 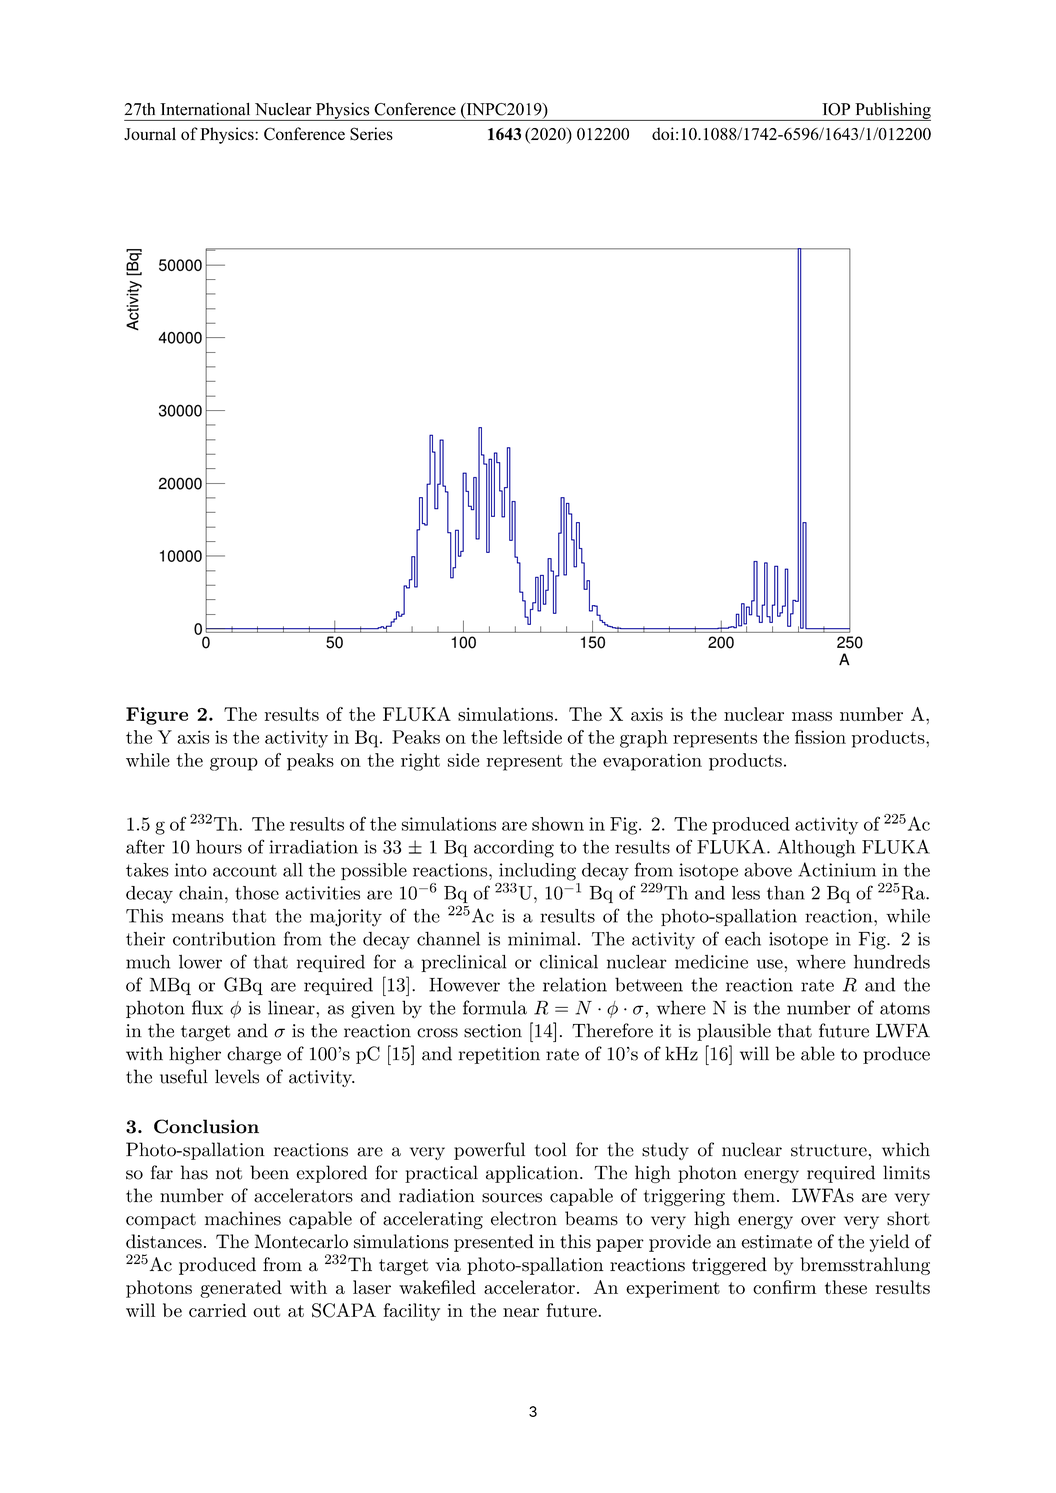 I want to click on those, so click(x=257, y=893).
